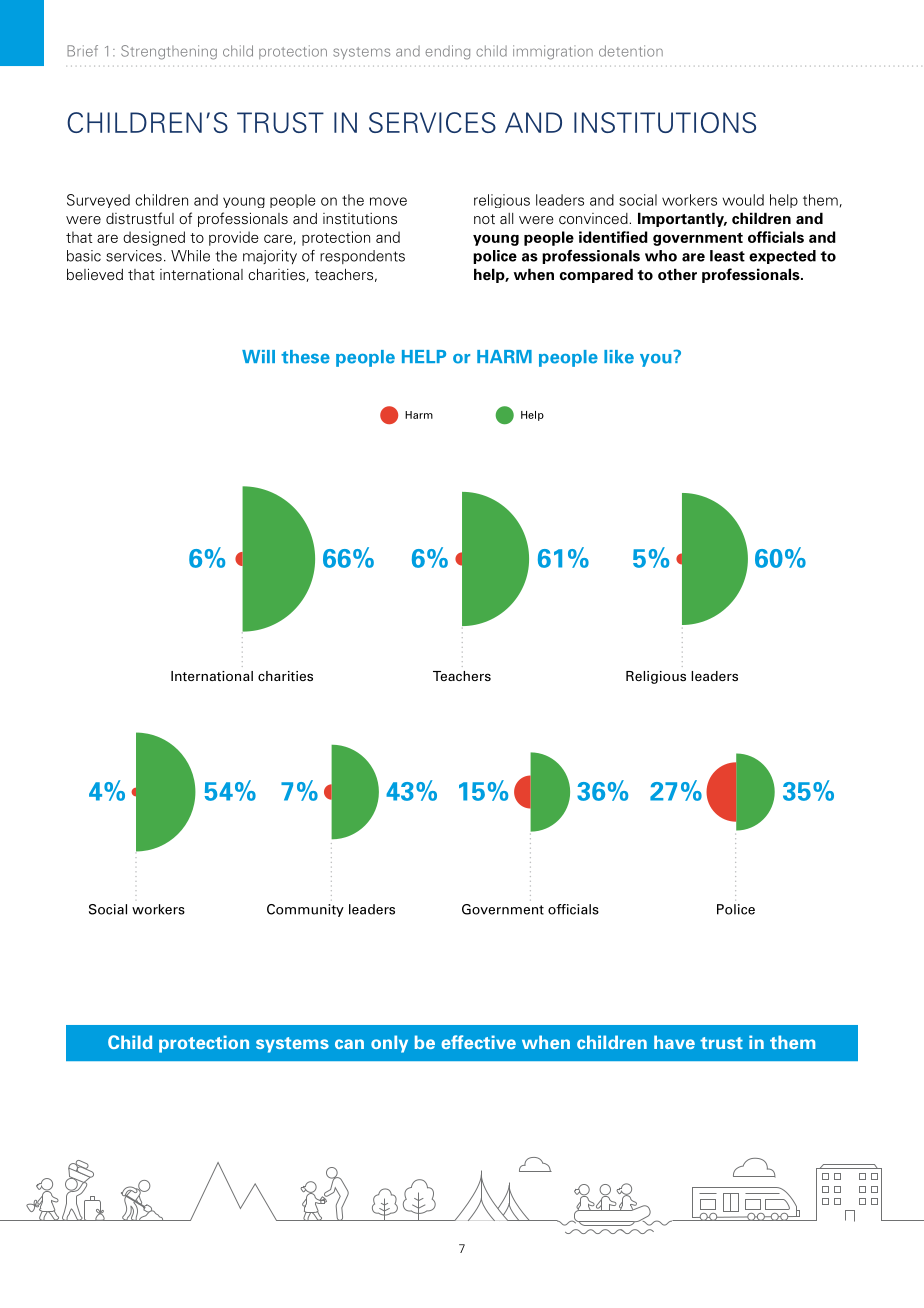  I want to click on these, so click(305, 357).
